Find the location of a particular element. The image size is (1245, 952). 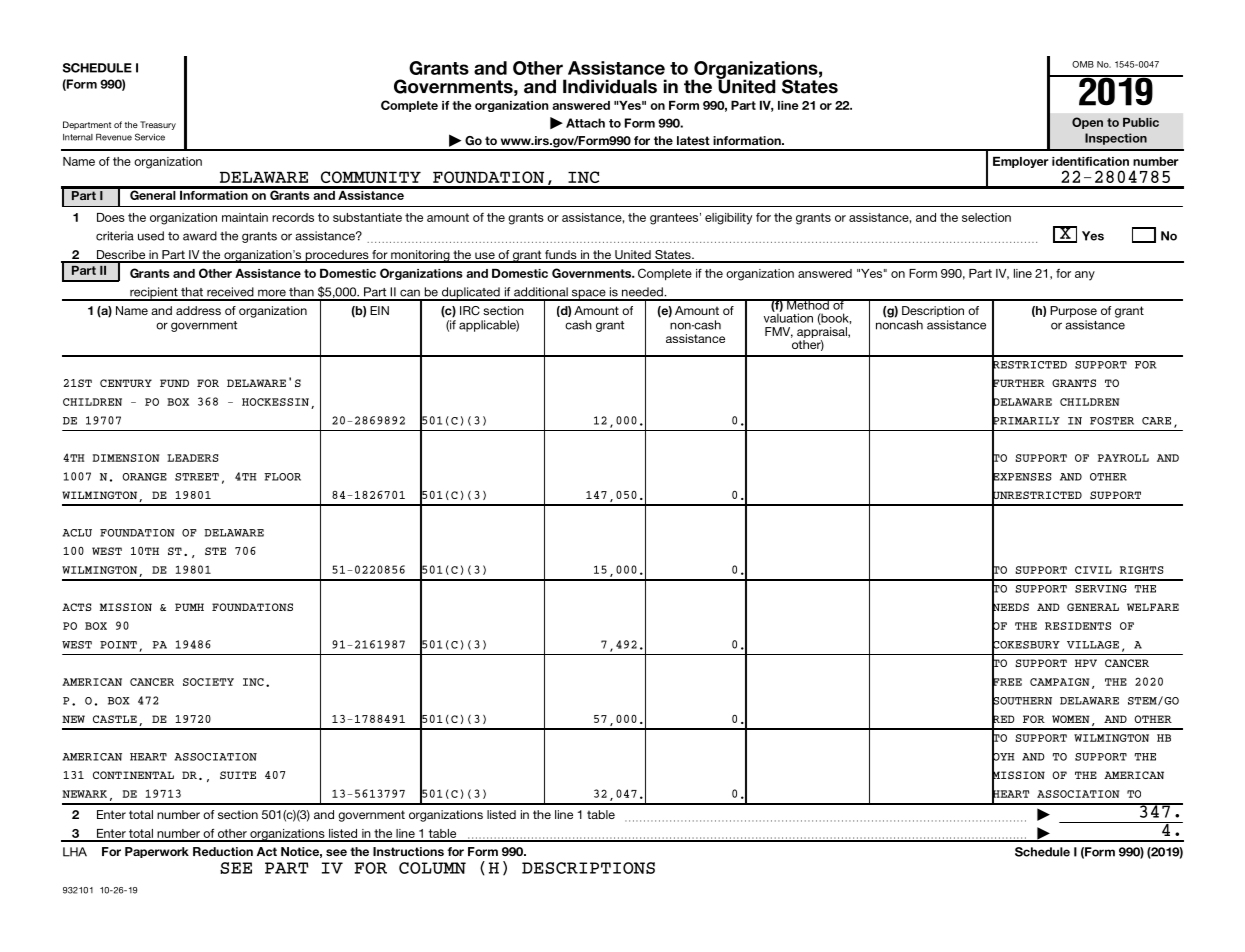

Treasury is located at coordinates (158, 125).
